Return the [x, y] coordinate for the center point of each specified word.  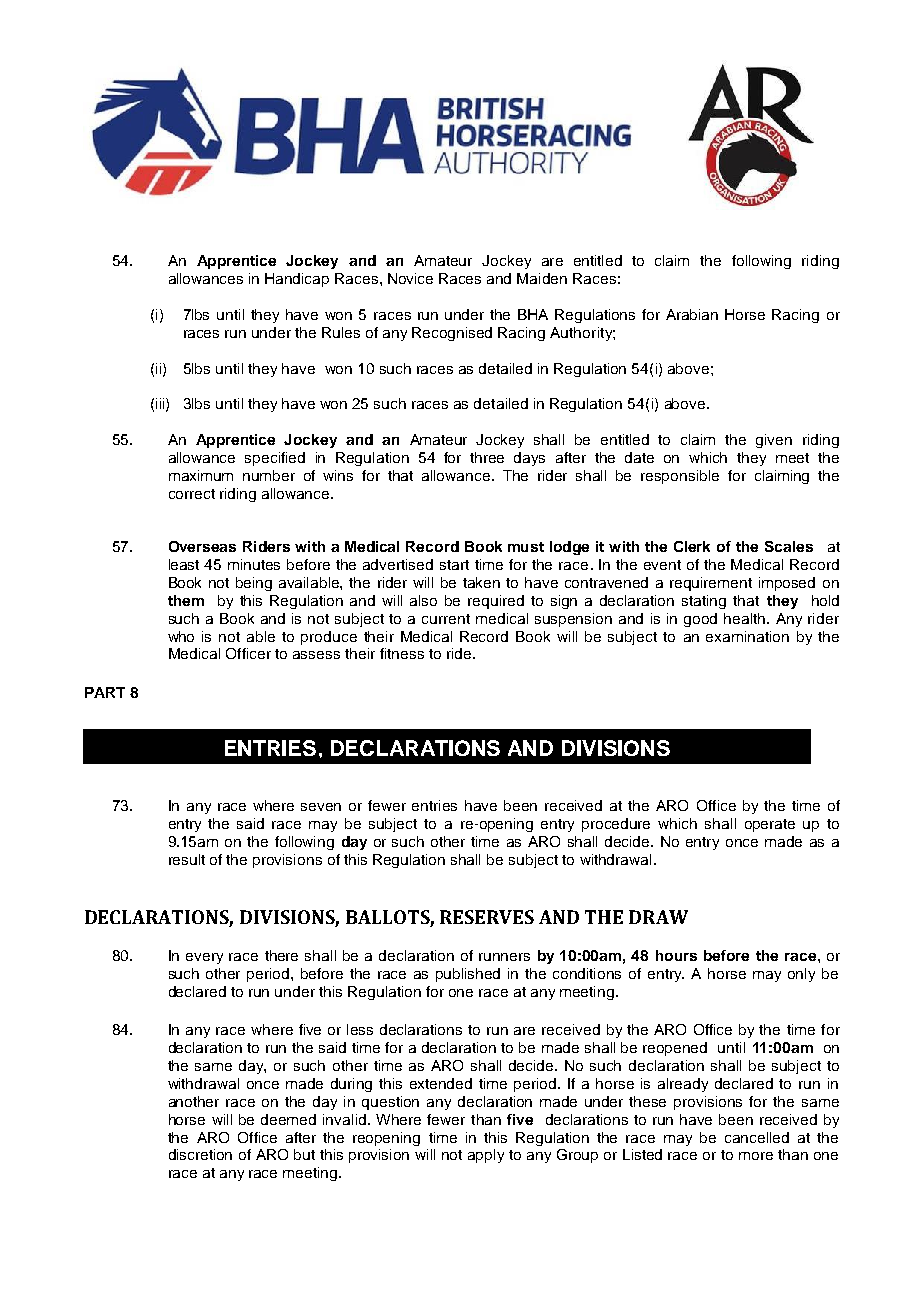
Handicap [297, 280]
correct [192, 494]
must [526, 547]
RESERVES [487, 917]
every [204, 958]
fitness [402, 653]
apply [486, 1156]
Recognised [452, 334]
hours [676, 955]
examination [747, 636]
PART [105, 692]
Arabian [692, 314]
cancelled [757, 1137]
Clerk [692, 546]
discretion [200, 1154]
